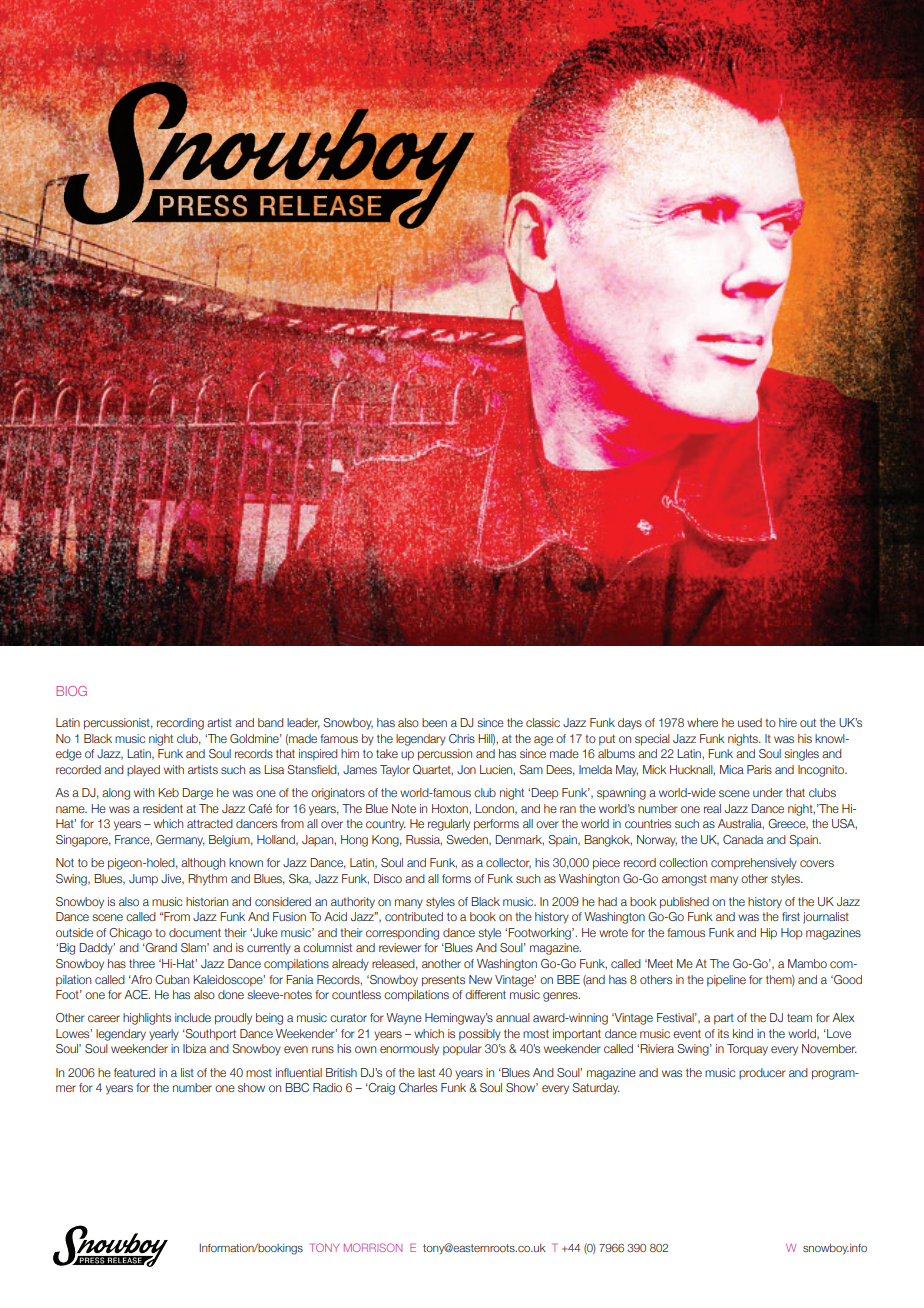  What do you see at coordinates (443, 981) in the document?
I see `presents` at bounding box center [443, 981].
